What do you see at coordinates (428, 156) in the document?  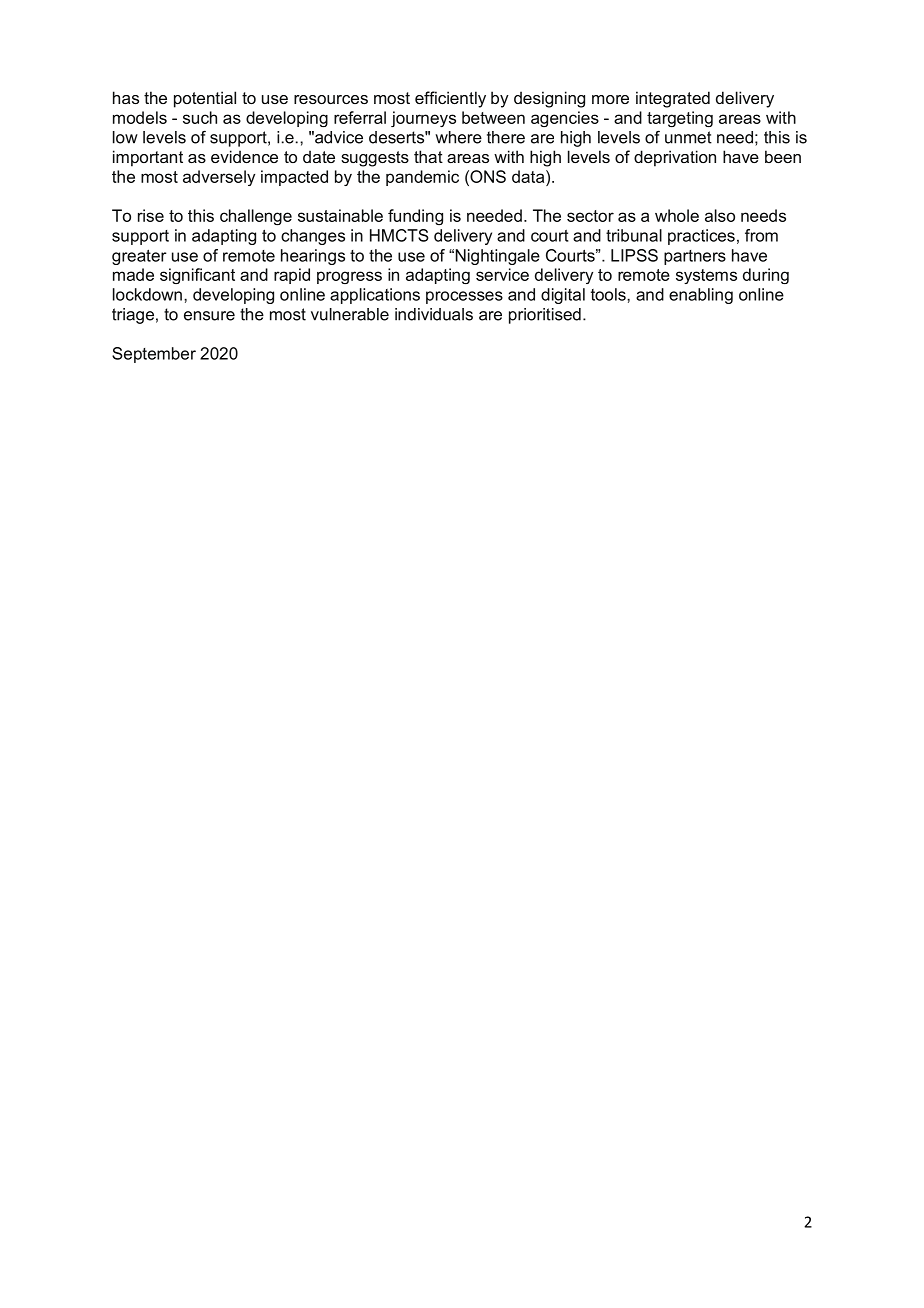 I see `that` at bounding box center [428, 156].
